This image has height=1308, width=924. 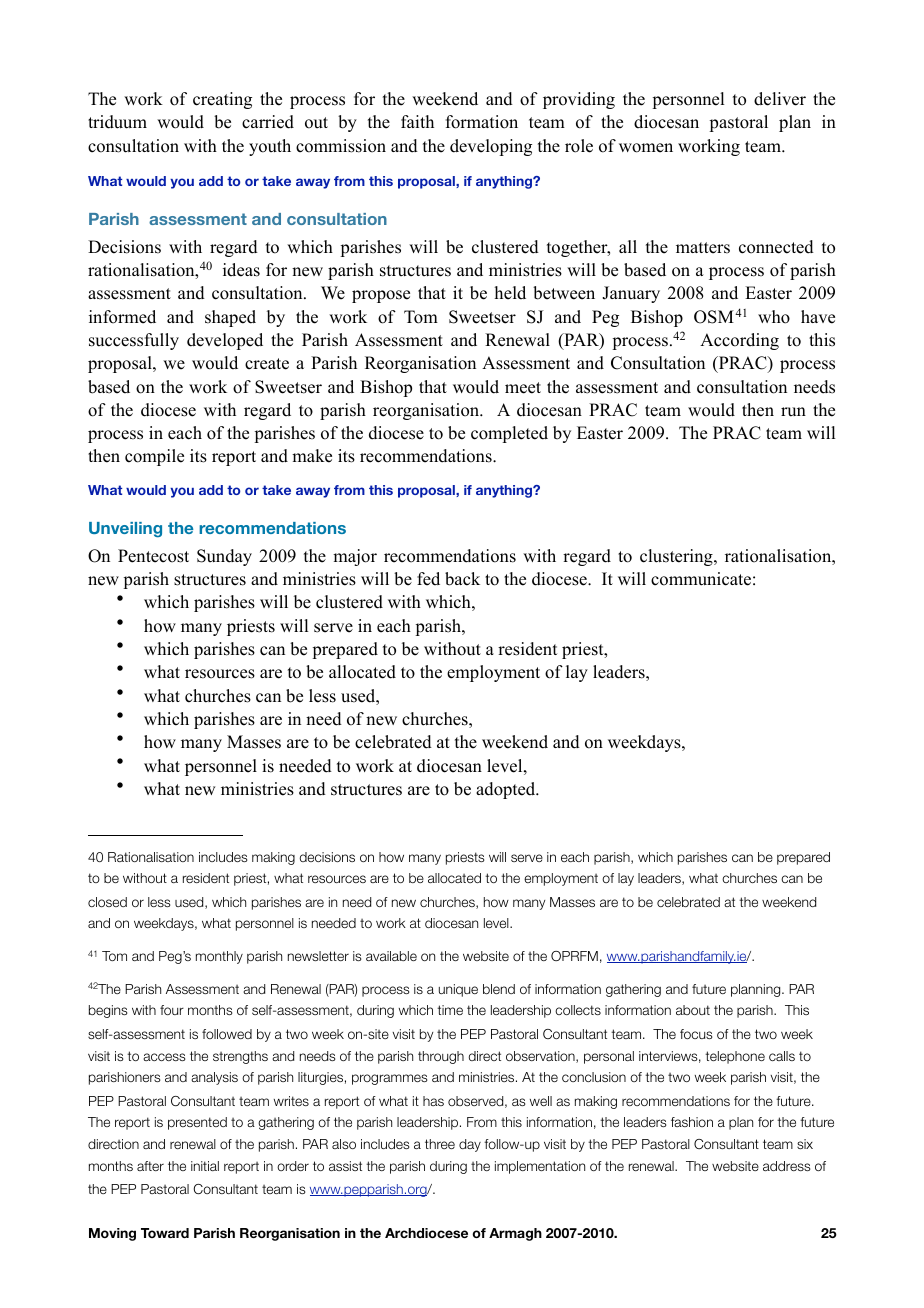 What do you see at coordinates (458, 990) in the image?
I see `unique` at bounding box center [458, 990].
